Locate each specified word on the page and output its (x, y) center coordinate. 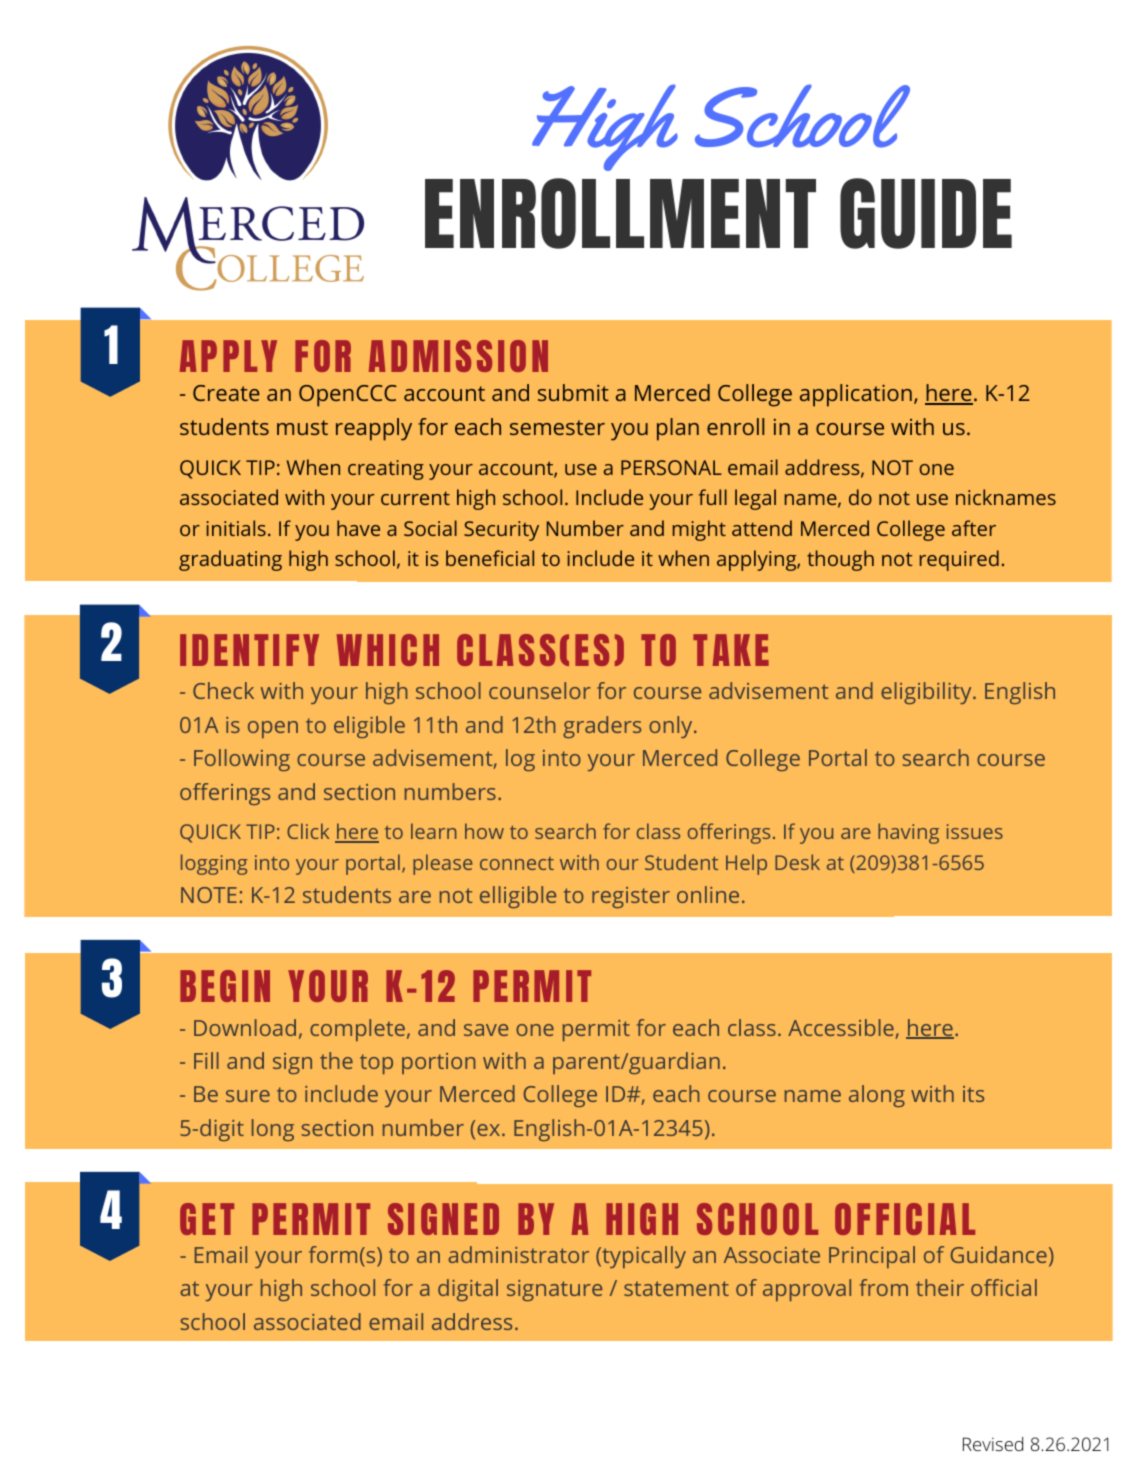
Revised (993, 1444)
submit (573, 392)
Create (226, 393)
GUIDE (926, 213)
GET (207, 1219)
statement (676, 1288)
